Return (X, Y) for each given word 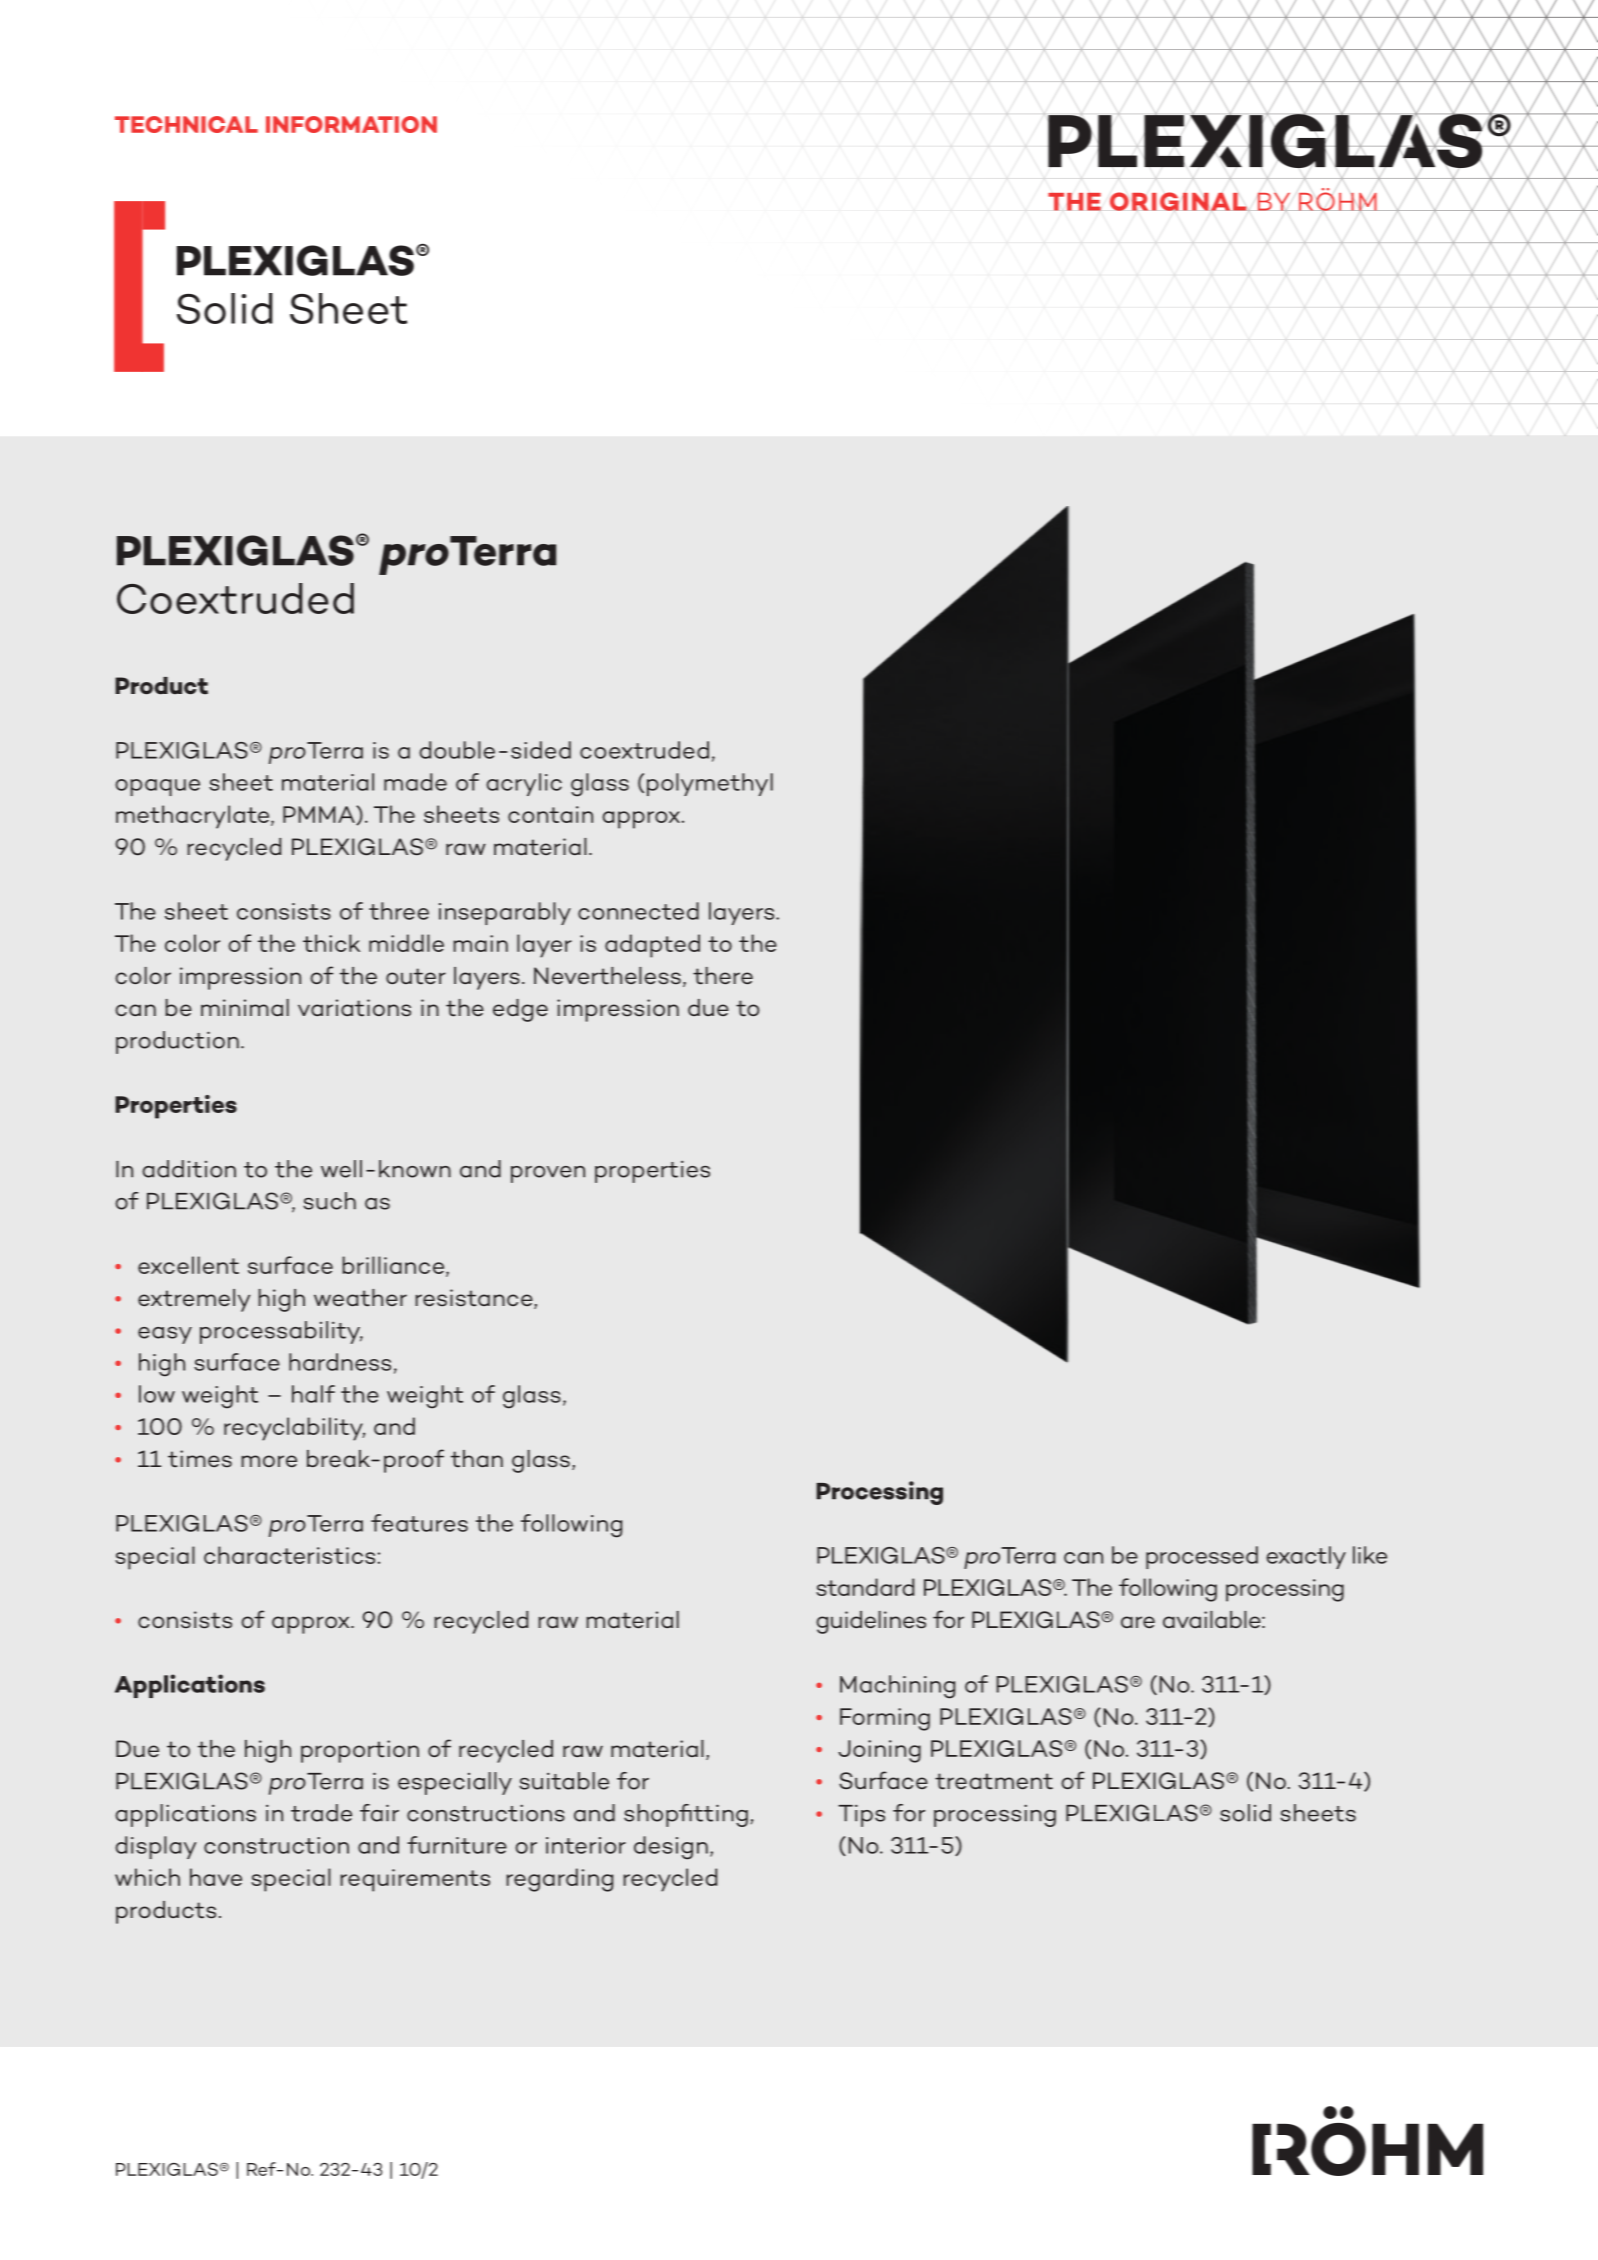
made (415, 782)
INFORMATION (351, 124)
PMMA (320, 815)
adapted (652, 946)
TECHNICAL (186, 124)
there (723, 976)
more (269, 1461)
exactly (1306, 1557)
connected (638, 911)
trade (321, 1813)
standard (865, 1587)
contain (550, 814)
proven (548, 1174)
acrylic (524, 784)
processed (1202, 1557)
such (329, 1201)
